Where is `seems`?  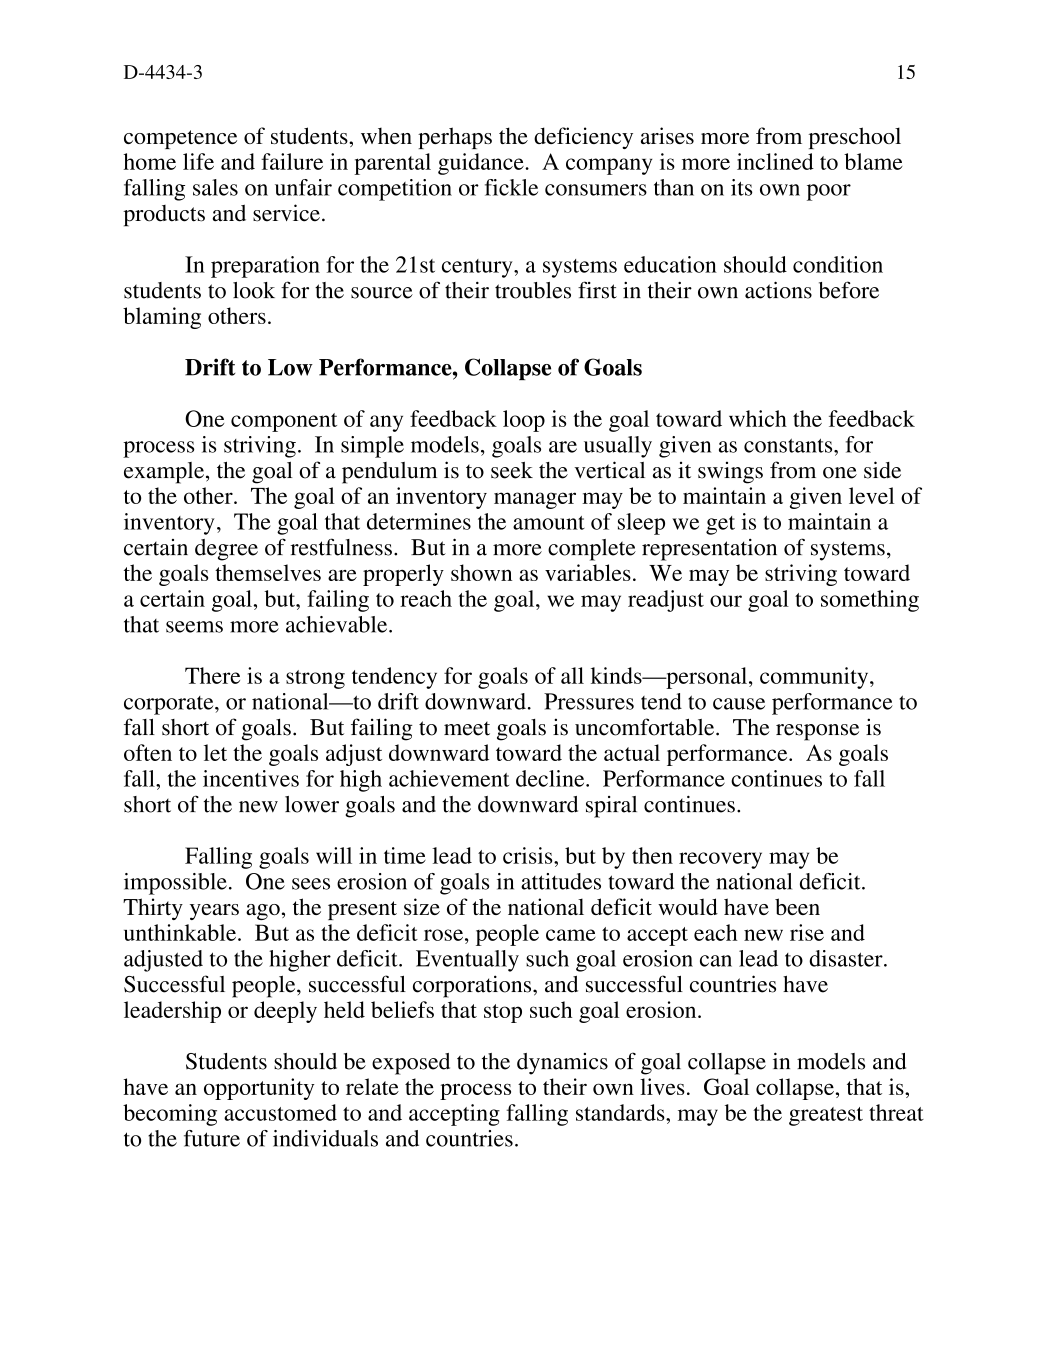 seems is located at coordinates (194, 627).
